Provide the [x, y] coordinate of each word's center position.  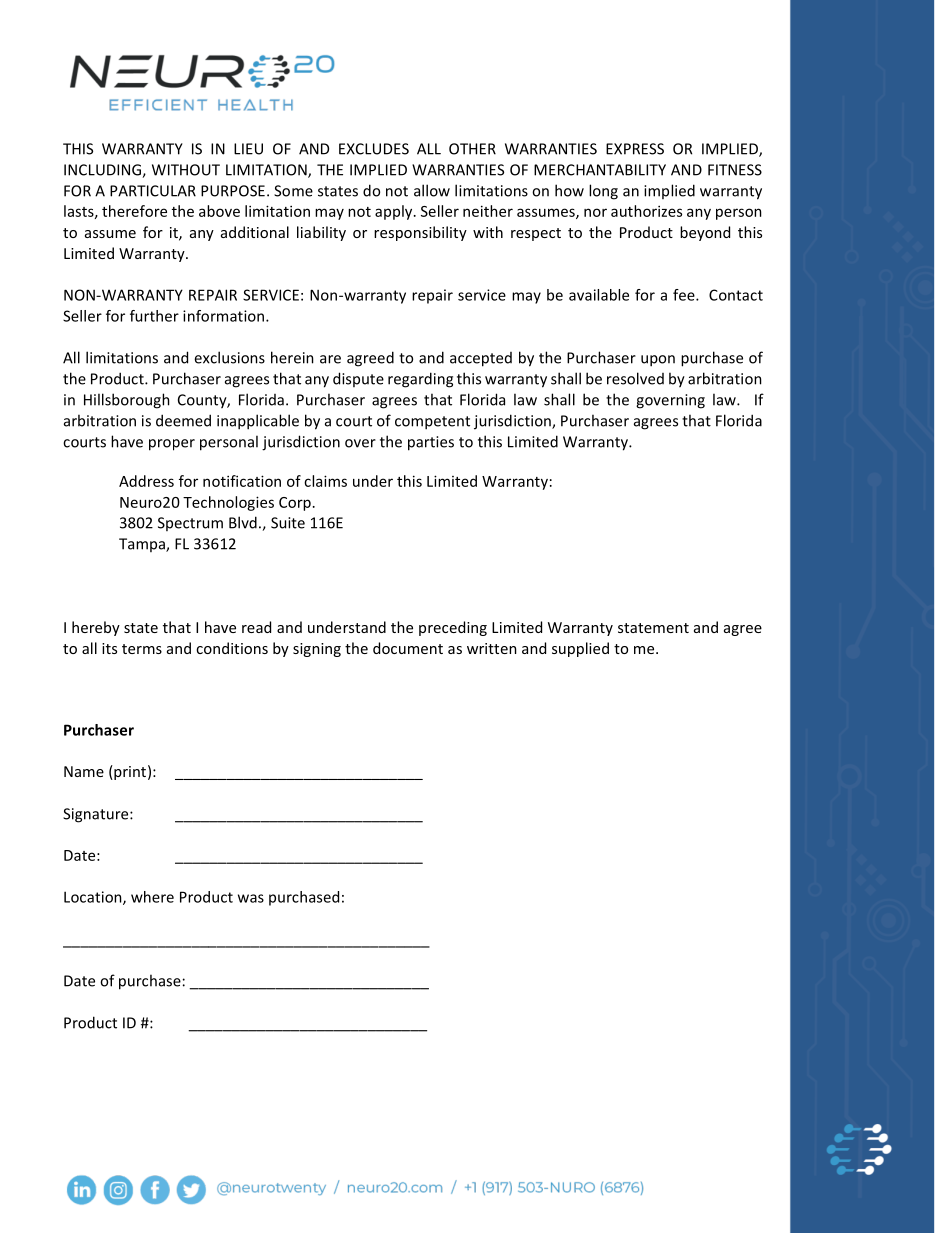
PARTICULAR [153, 191]
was [251, 898]
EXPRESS [635, 149]
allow [432, 190]
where [152, 897]
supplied [580, 649]
